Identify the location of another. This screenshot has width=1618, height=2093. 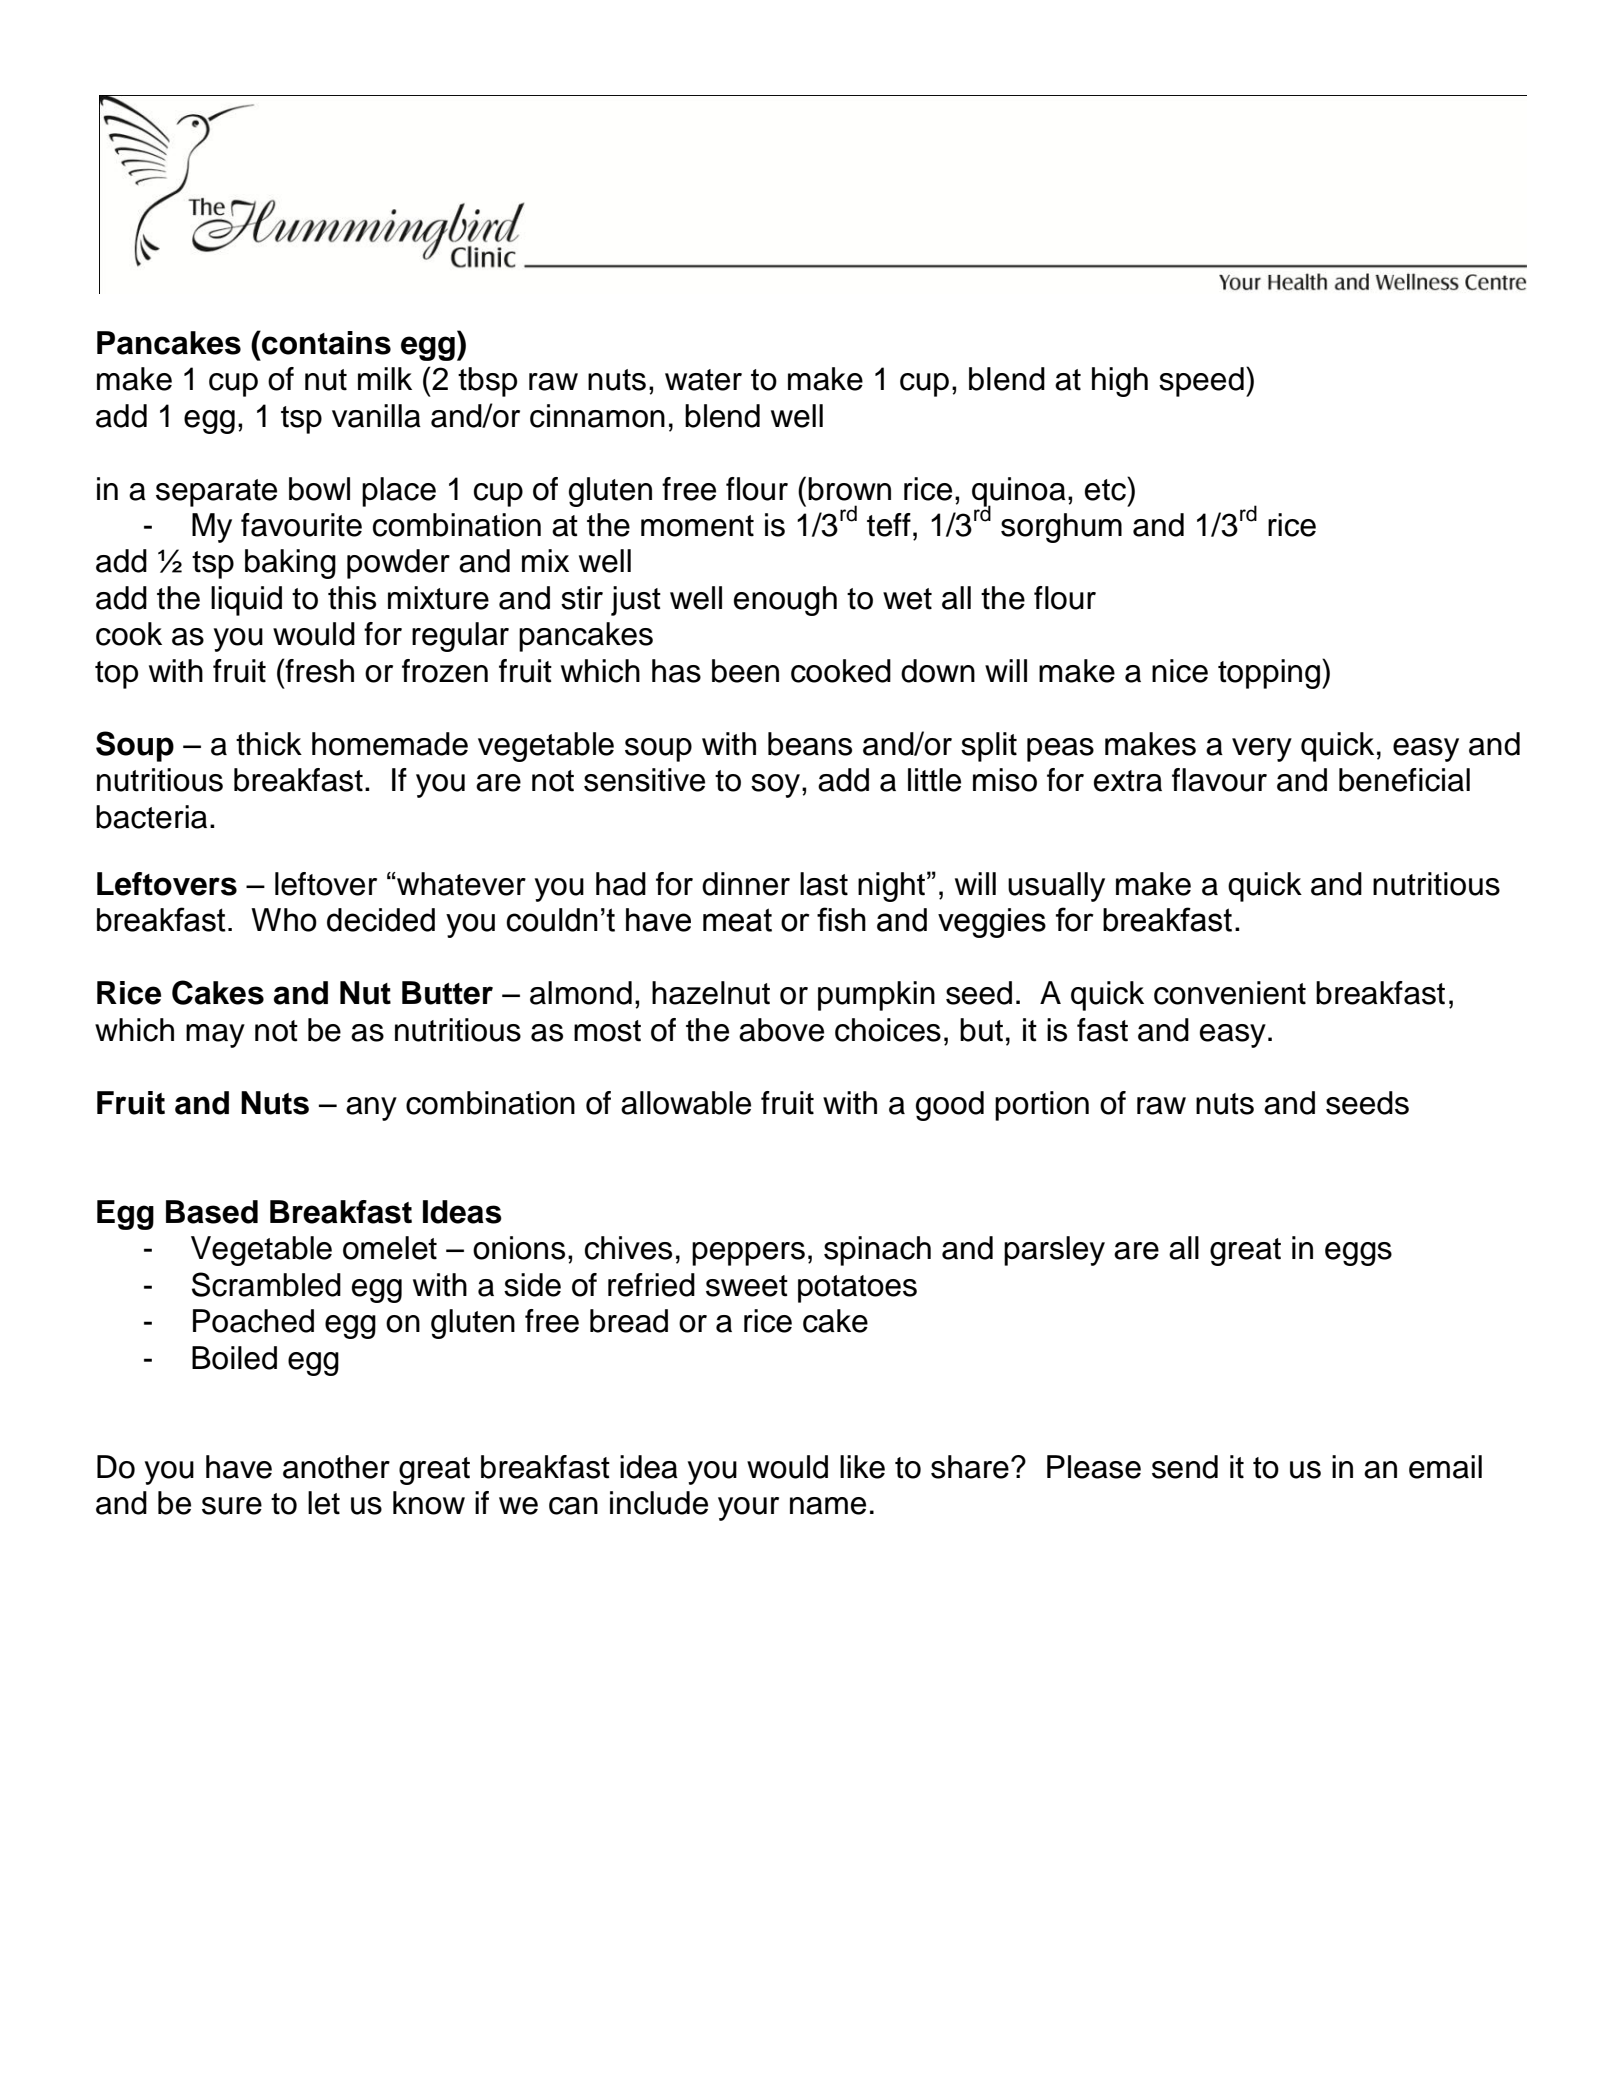
(336, 1467).
